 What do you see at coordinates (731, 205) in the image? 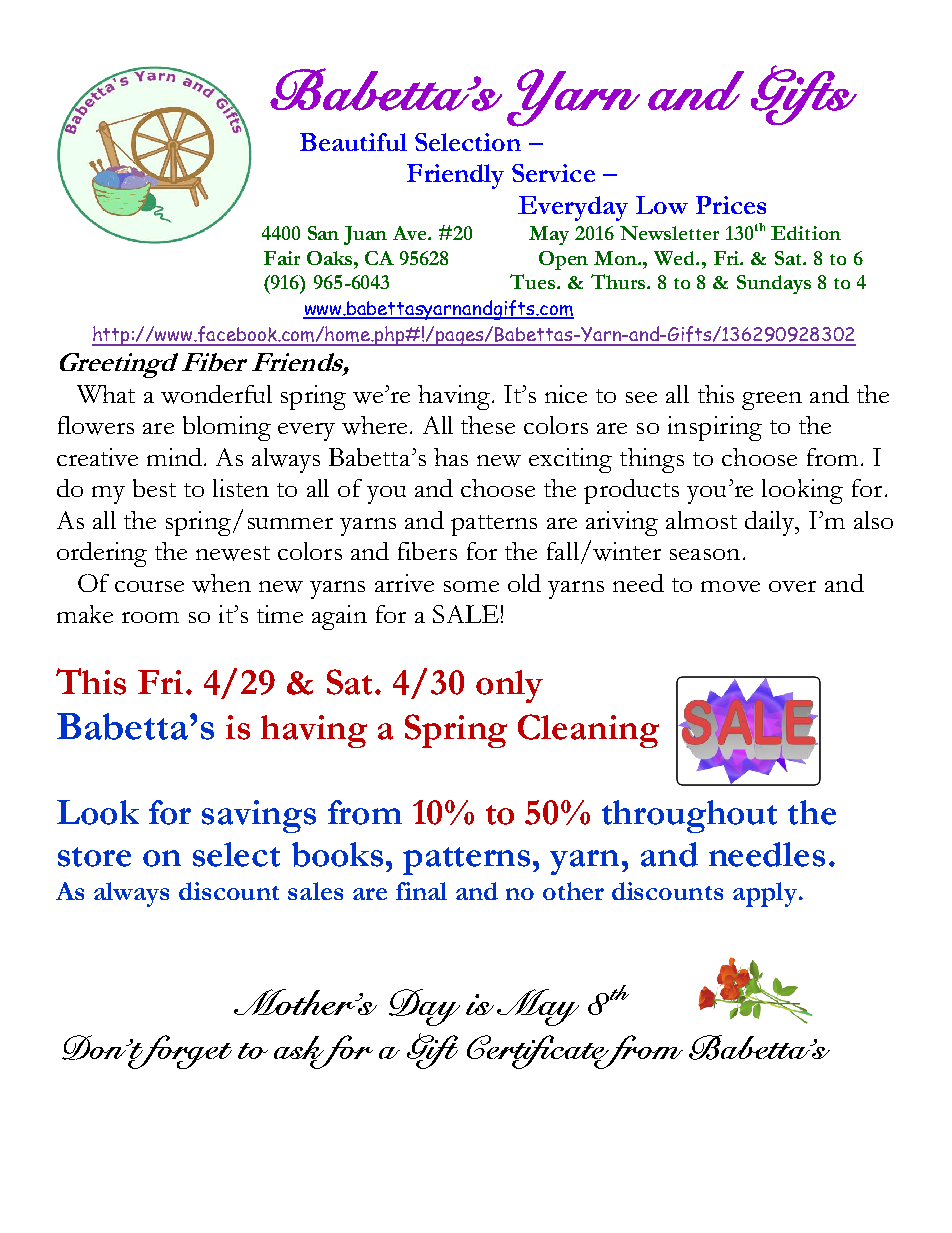
I see `Prices` at bounding box center [731, 205].
